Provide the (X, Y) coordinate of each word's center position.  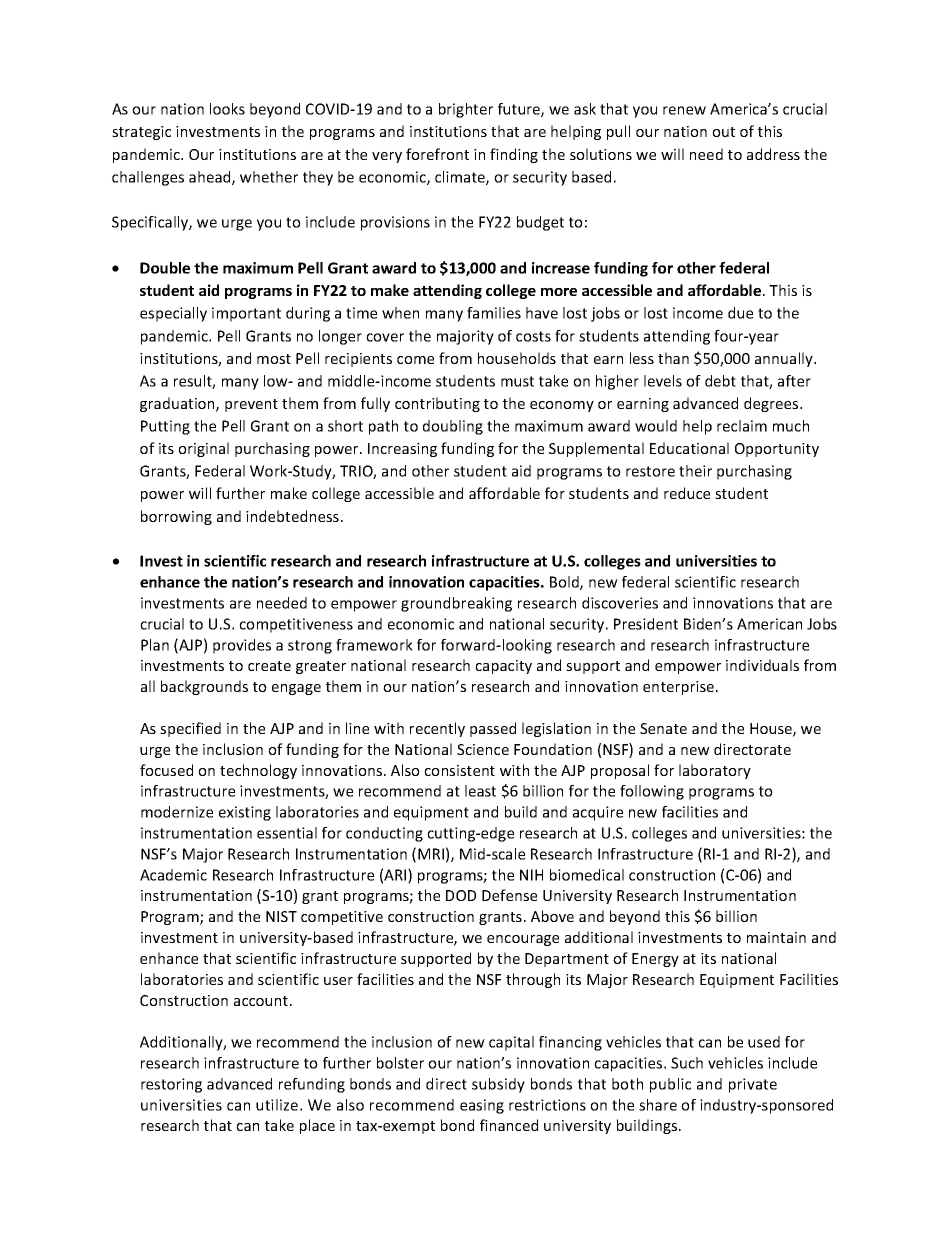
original (203, 449)
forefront (437, 154)
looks (227, 109)
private (753, 1085)
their (695, 471)
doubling (453, 427)
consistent (459, 770)
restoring (171, 1085)
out (723, 132)
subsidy (498, 1085)
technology (258, 771)
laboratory (715, 771)
